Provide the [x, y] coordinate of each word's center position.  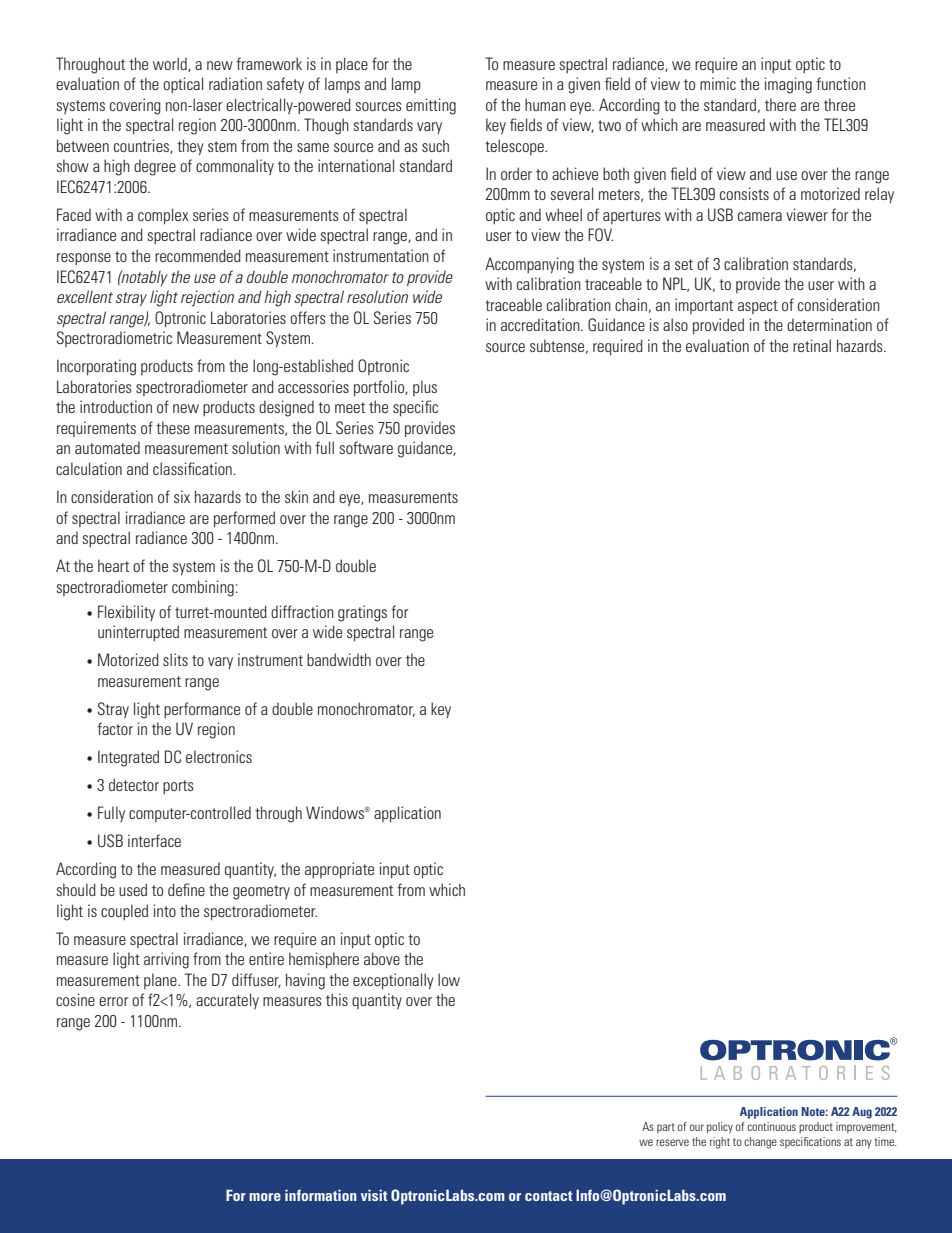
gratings [362, 613]
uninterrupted [138, 633]
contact [548, 1196]
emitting [431, 106]
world [171, 64]
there [780, 104]
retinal [812, 345]
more [265, 1197]
